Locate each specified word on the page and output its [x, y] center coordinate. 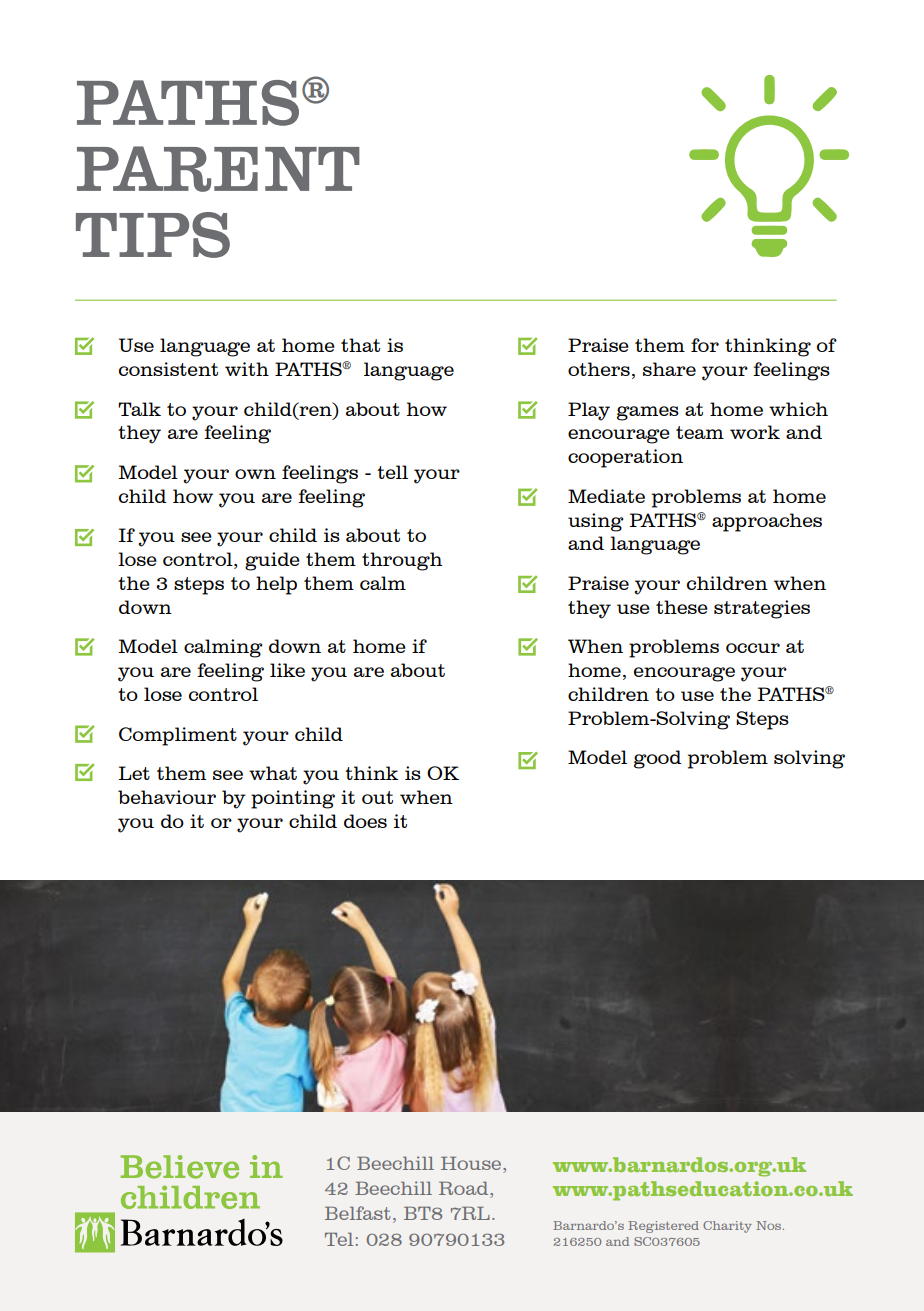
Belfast [358, 1213]
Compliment [178, 736]
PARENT [218, 169]
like [287, 670]
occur [753, 648]
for [705, 345]
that [360, 345]
